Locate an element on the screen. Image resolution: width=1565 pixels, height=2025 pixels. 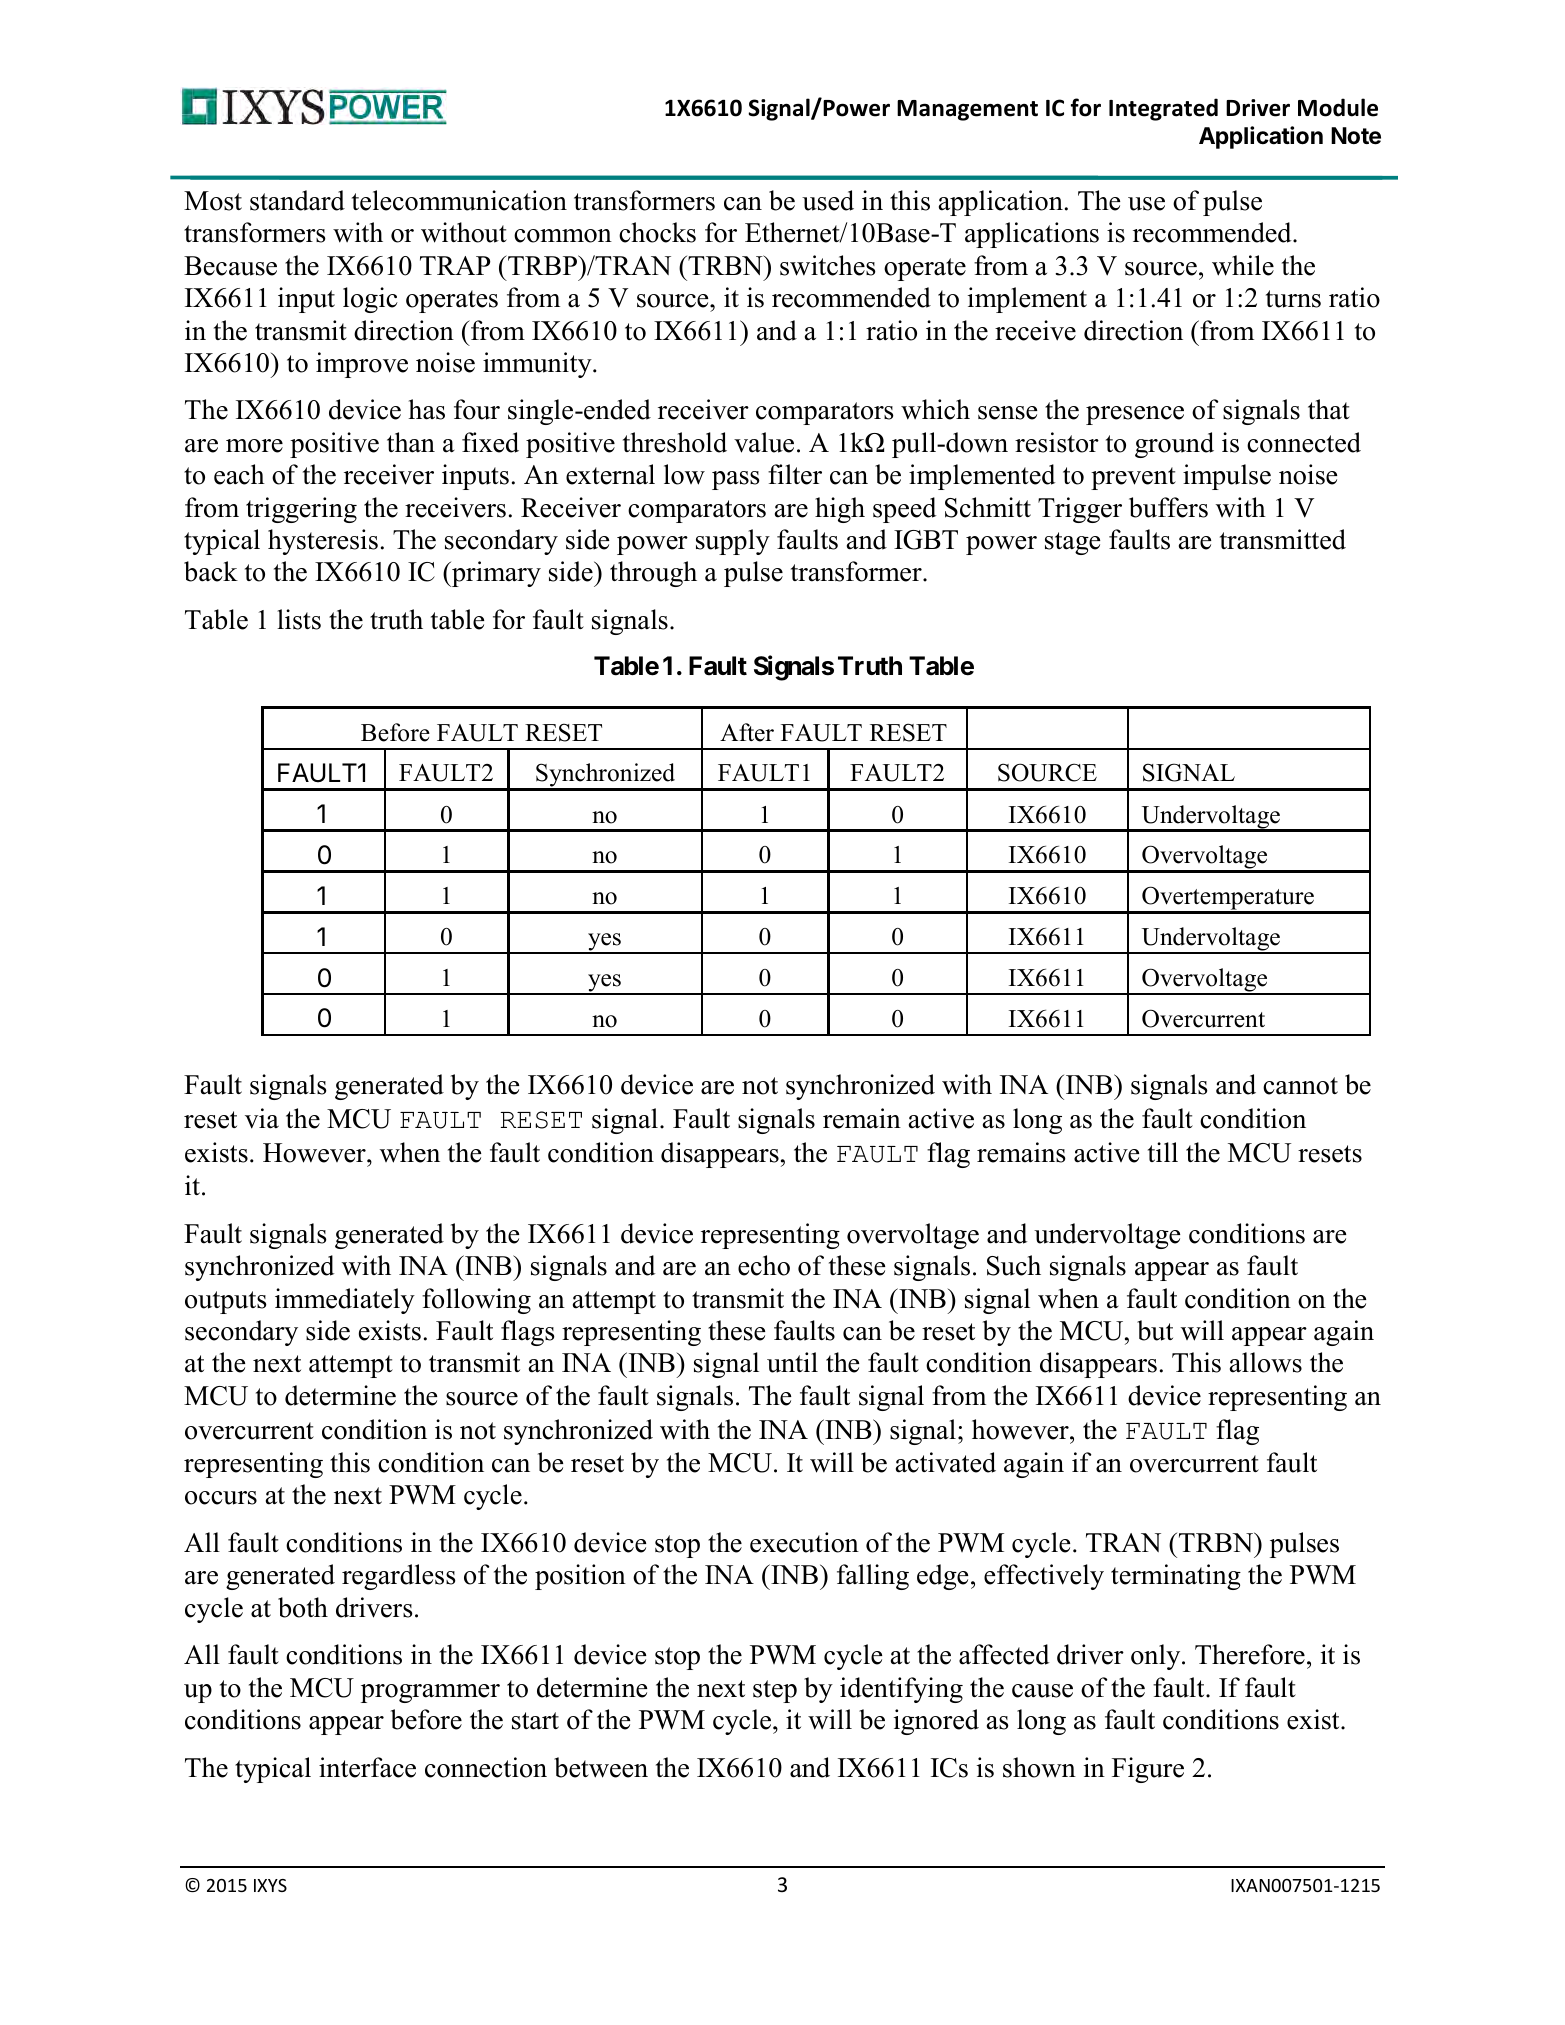
via is located at coordinates (262, 1118).
